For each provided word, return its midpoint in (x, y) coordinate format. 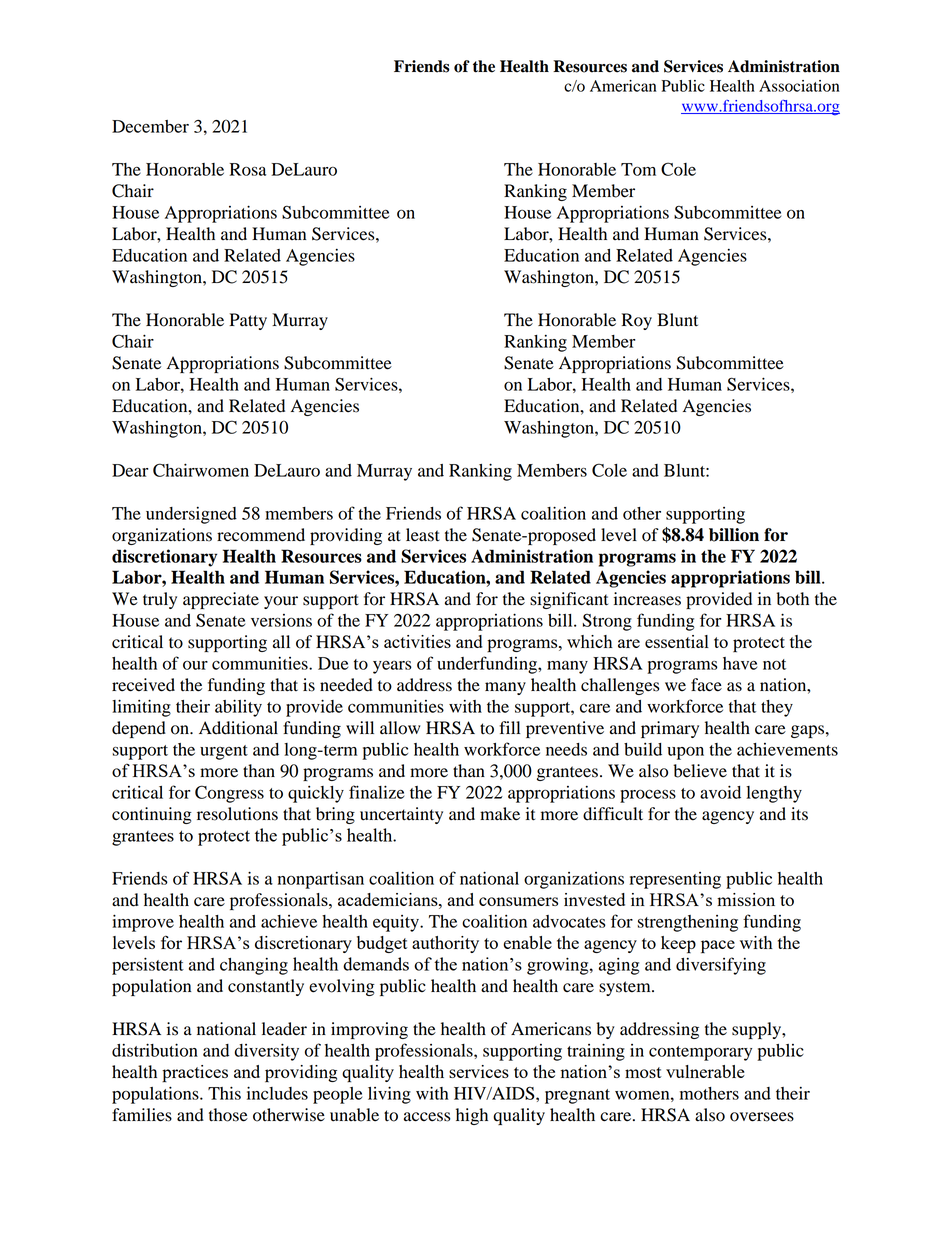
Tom (638, 169)
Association (799, 86)
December (150, 126)
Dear (130, 470)
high (472, 1116)
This (224, 1093)
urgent (224, 752)
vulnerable (705, 1071)
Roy (637, 321)
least (423, 535)
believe (700, 771)
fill (509, 727)
